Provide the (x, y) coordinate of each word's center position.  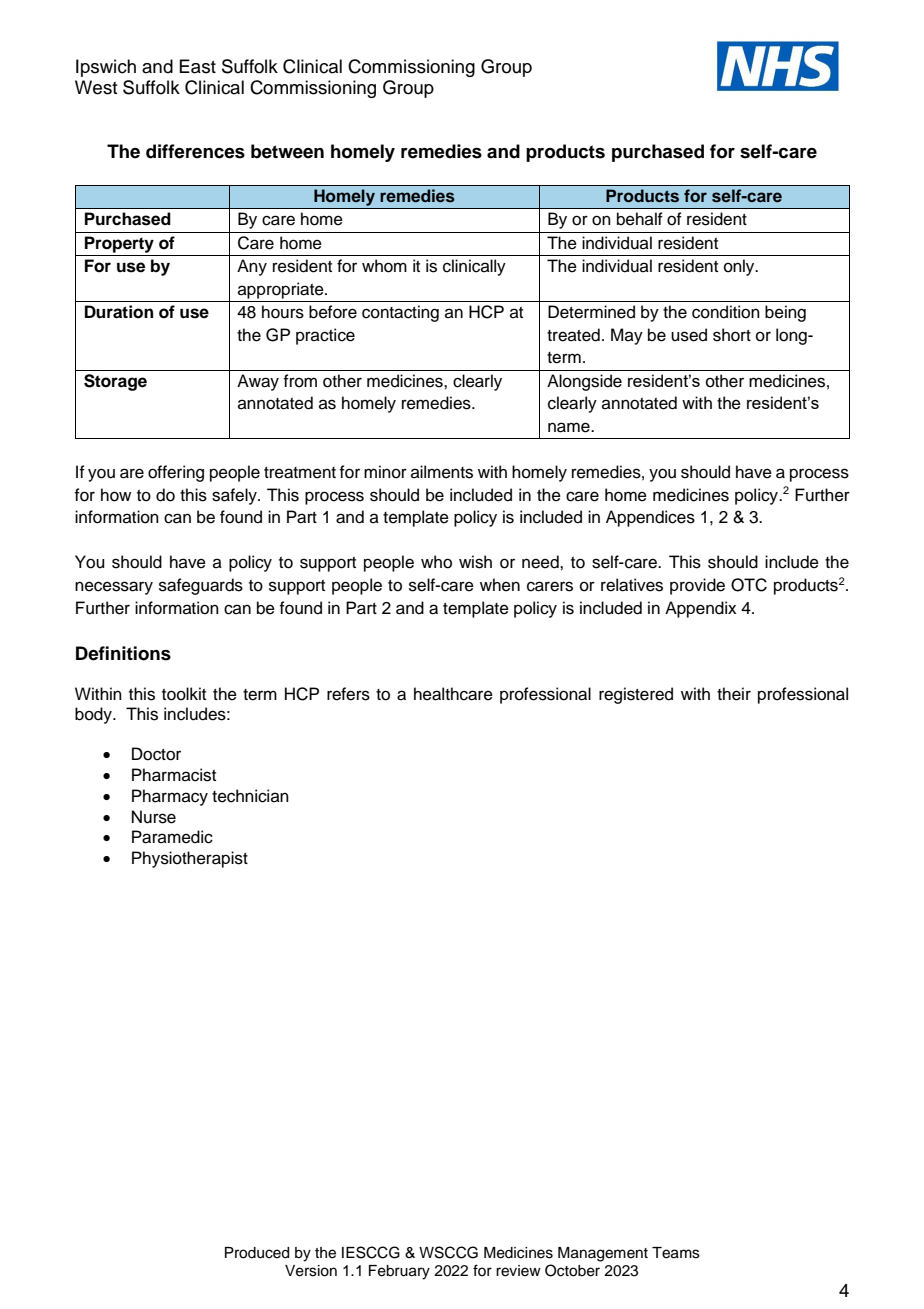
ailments (442, 472)
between (287, 151)
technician (250, 796)
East (197, 66)
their (734, 694)
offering (176, 473)
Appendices (650, 518)
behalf (640, 219)
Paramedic (172, 837)
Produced (257, 1253)
